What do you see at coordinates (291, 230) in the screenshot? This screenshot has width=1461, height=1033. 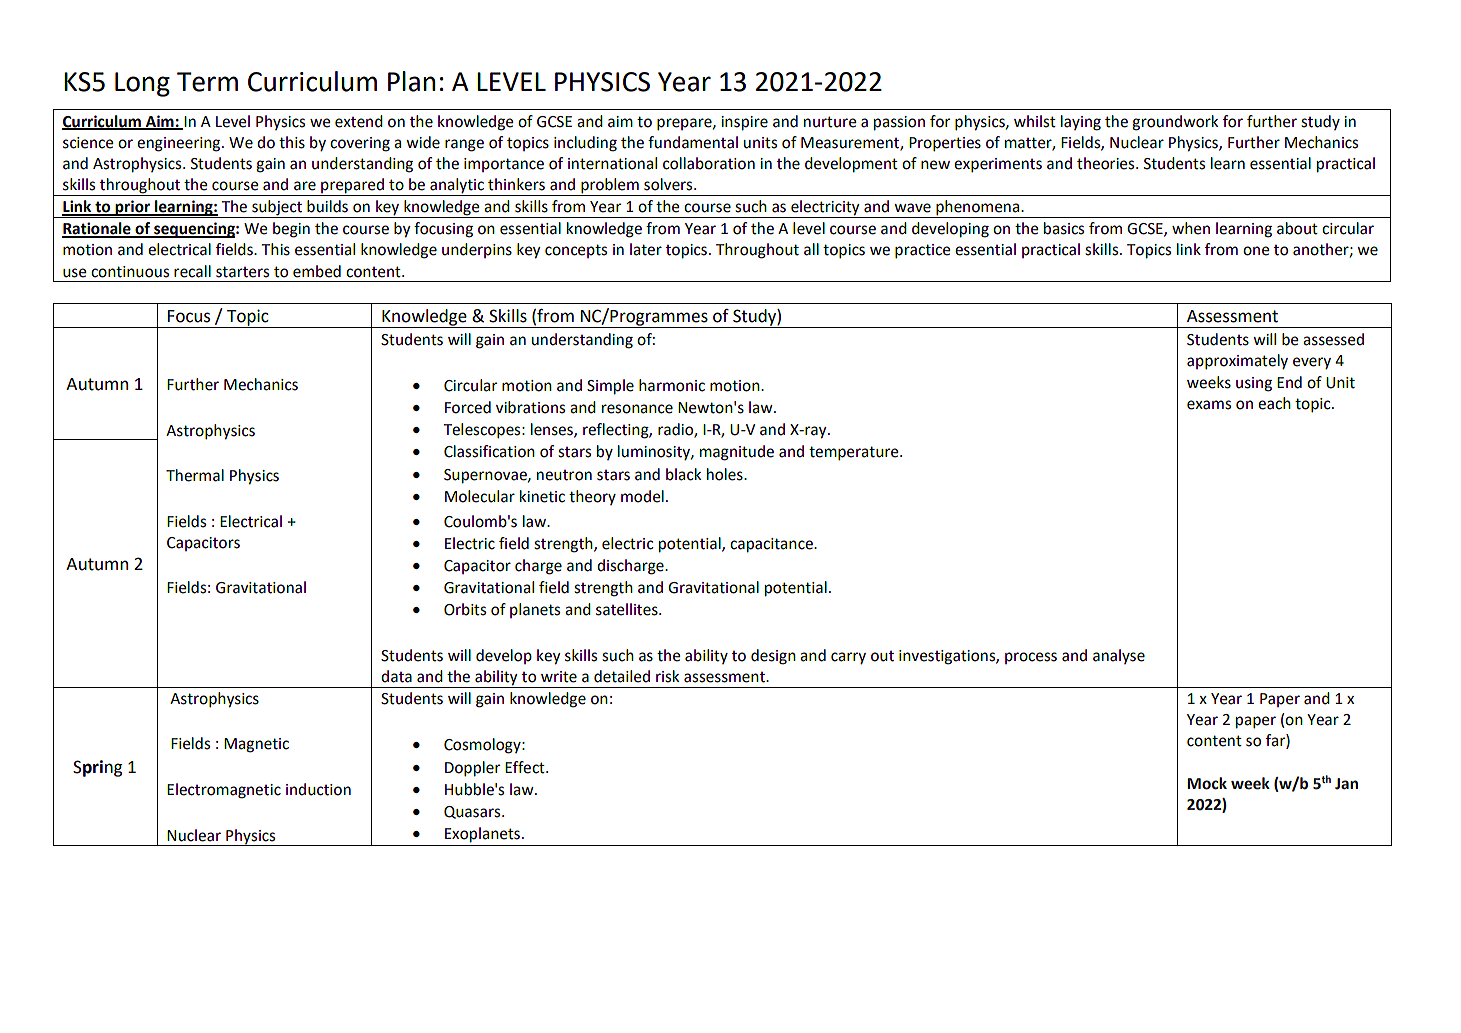 I see `begin` at bounding box center [291, 230].
